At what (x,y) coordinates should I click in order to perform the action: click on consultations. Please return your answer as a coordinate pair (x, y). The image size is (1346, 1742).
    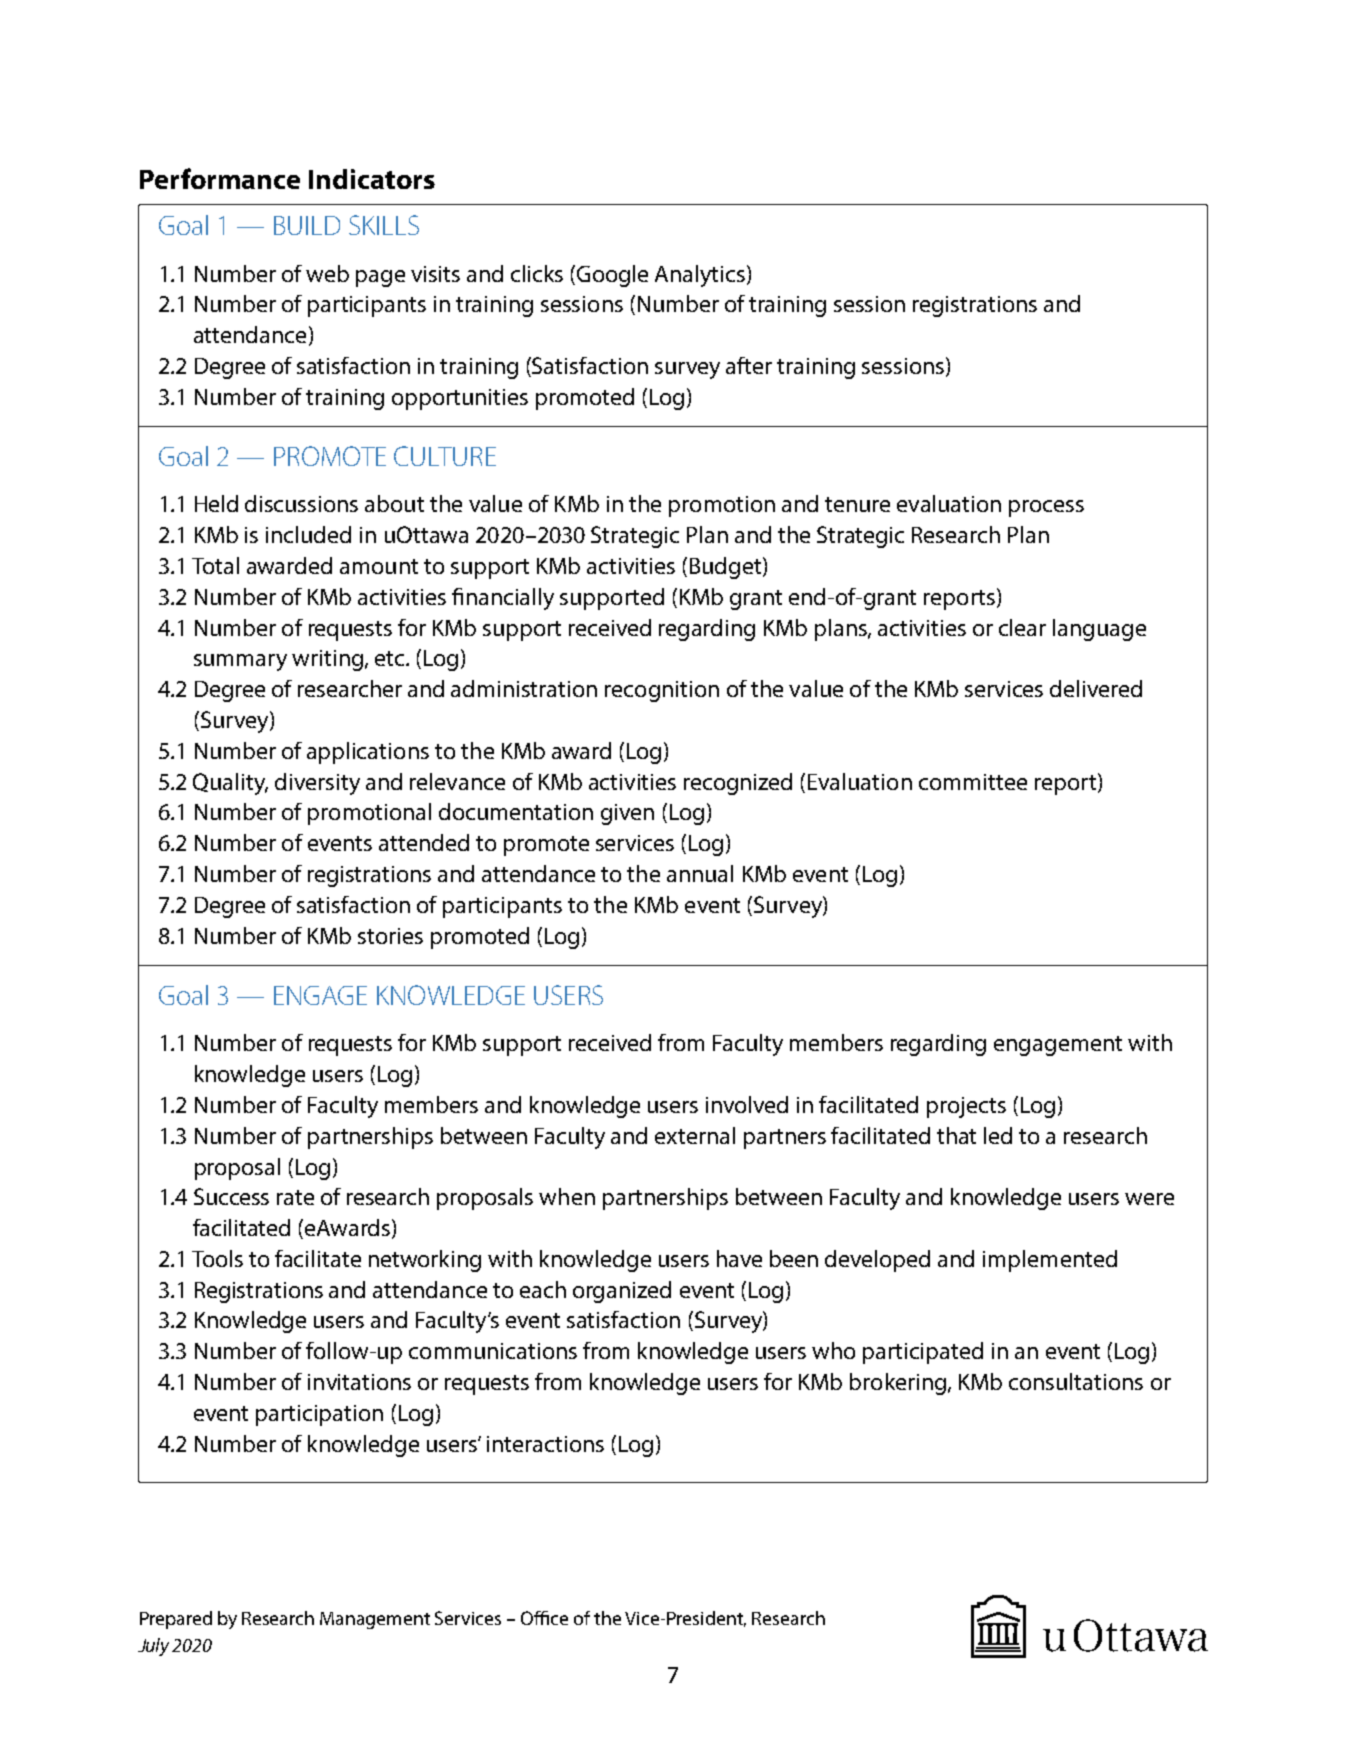
    Looking at the image, I should click on (1076, 1381).
